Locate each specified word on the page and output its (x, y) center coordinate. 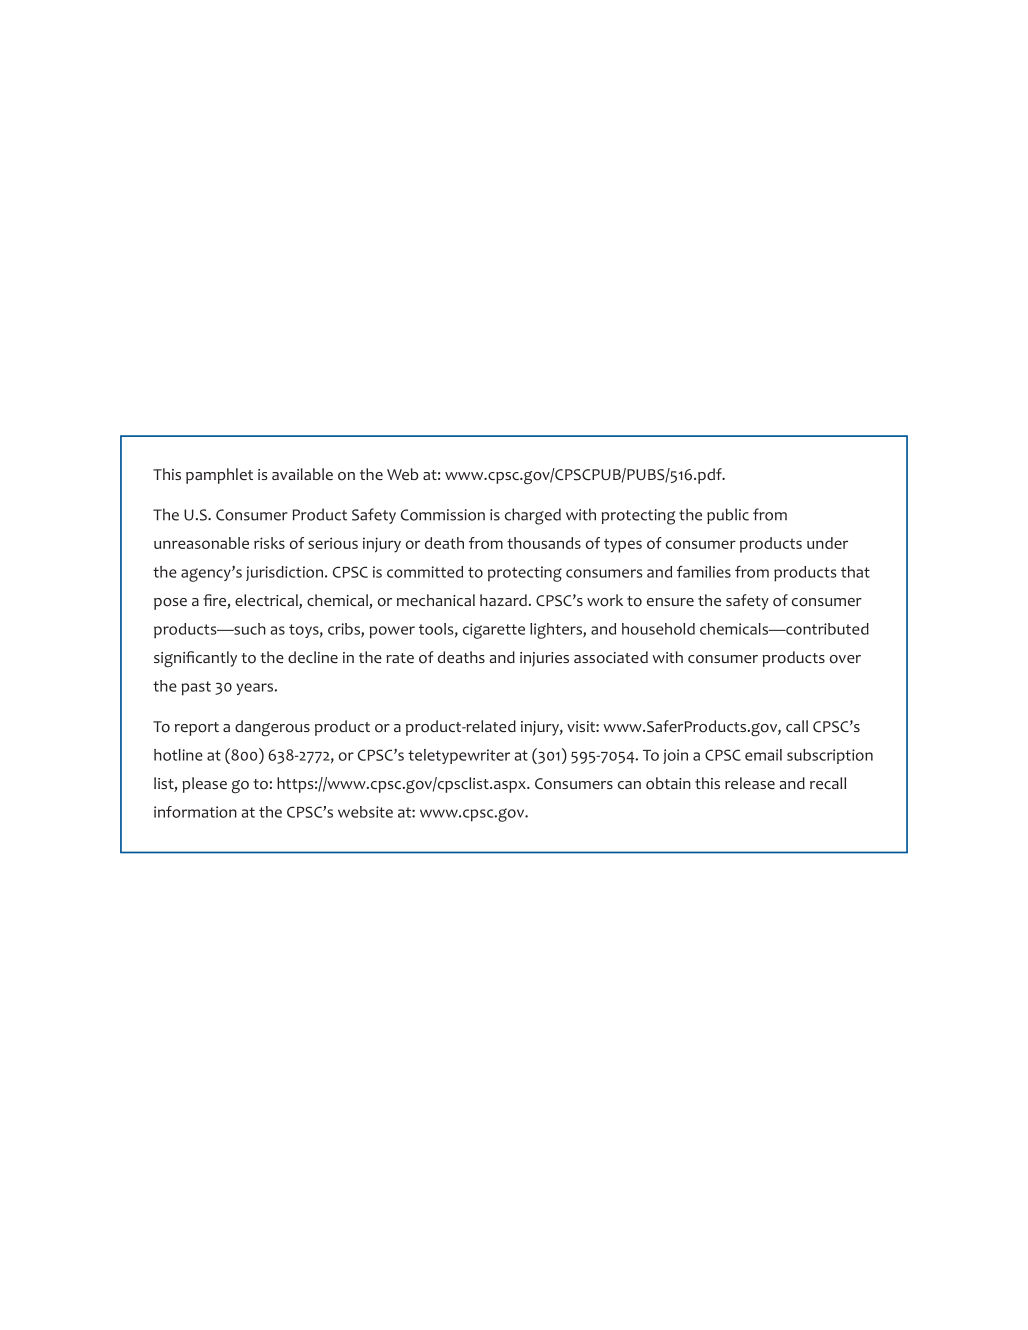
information (195, 812)
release (750, 783)
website (365, 812)
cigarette (494, 631)
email (763, 755)
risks (269, 543)
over (845, 659)
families (704, 571)
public (728, 516)
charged (533, 516)
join (675, 756)
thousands (544, 543)
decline (313, 657)
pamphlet (219, 476)
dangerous (272, 728)
